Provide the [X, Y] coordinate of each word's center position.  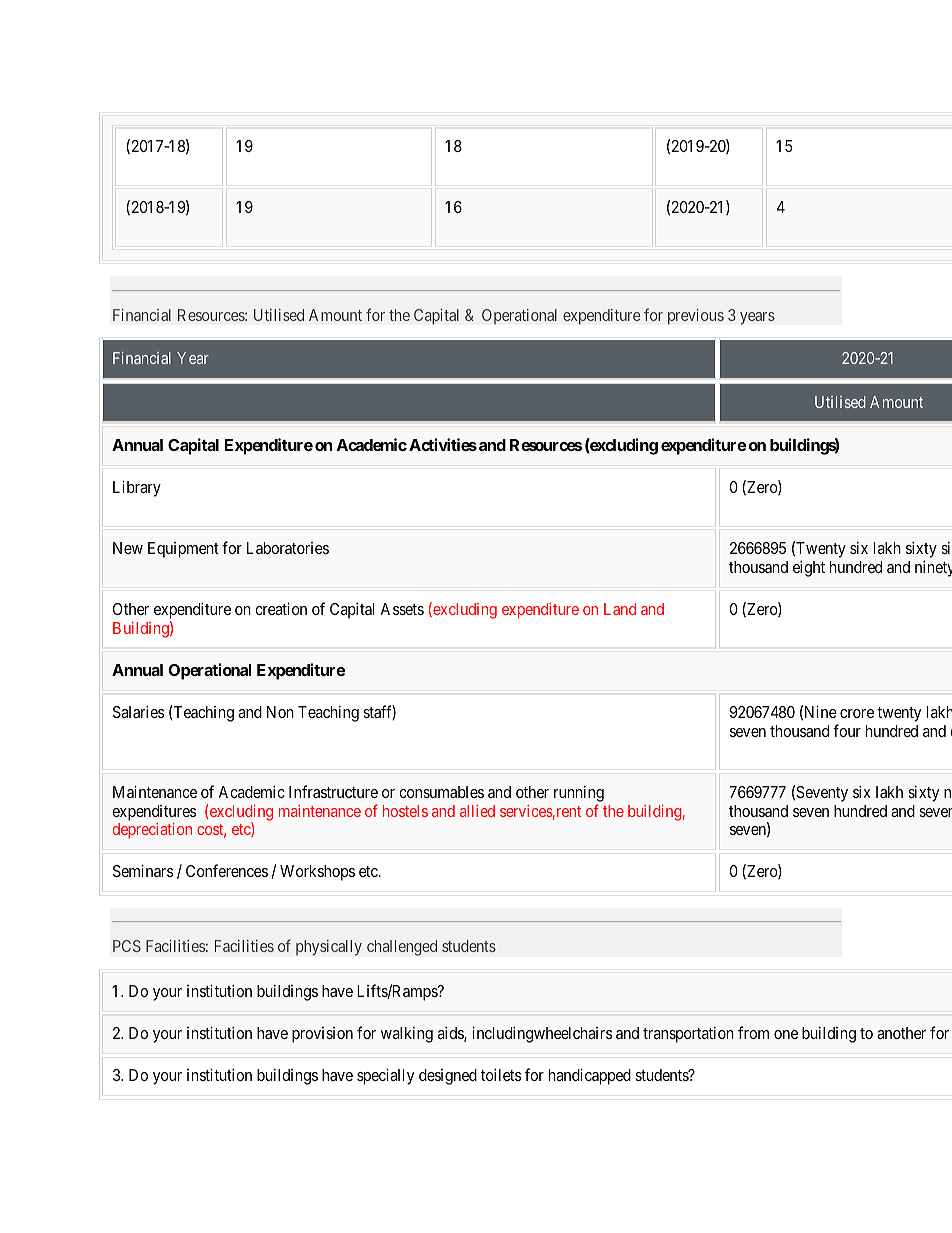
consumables [441, 792]
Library [137, 488]
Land [620, 609]
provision [322, 1035]
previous [696, 316]
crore [857, 713]
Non [280, 712]
